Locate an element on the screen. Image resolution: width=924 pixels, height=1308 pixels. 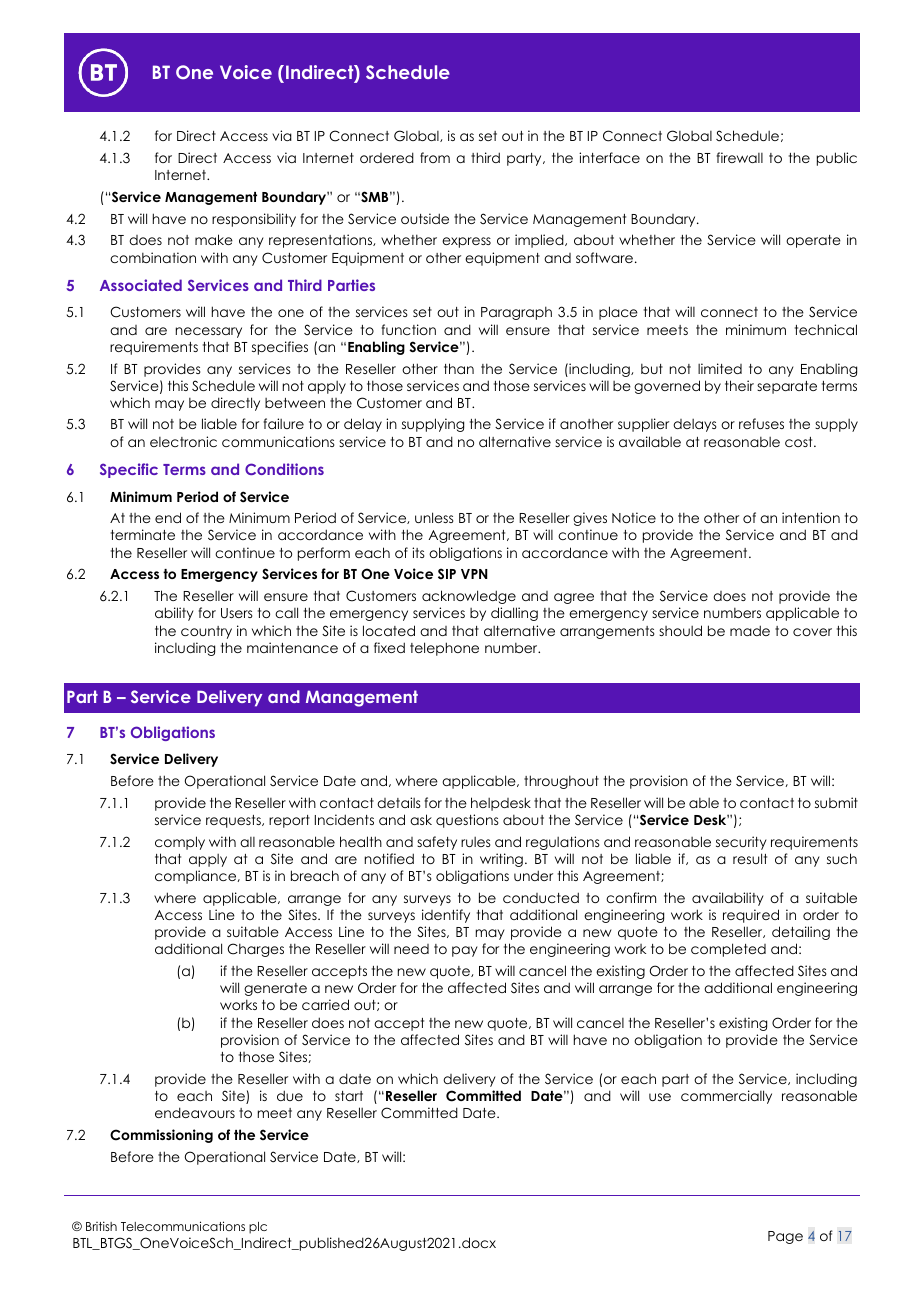
firewall is located at coordinates (740, 157).
